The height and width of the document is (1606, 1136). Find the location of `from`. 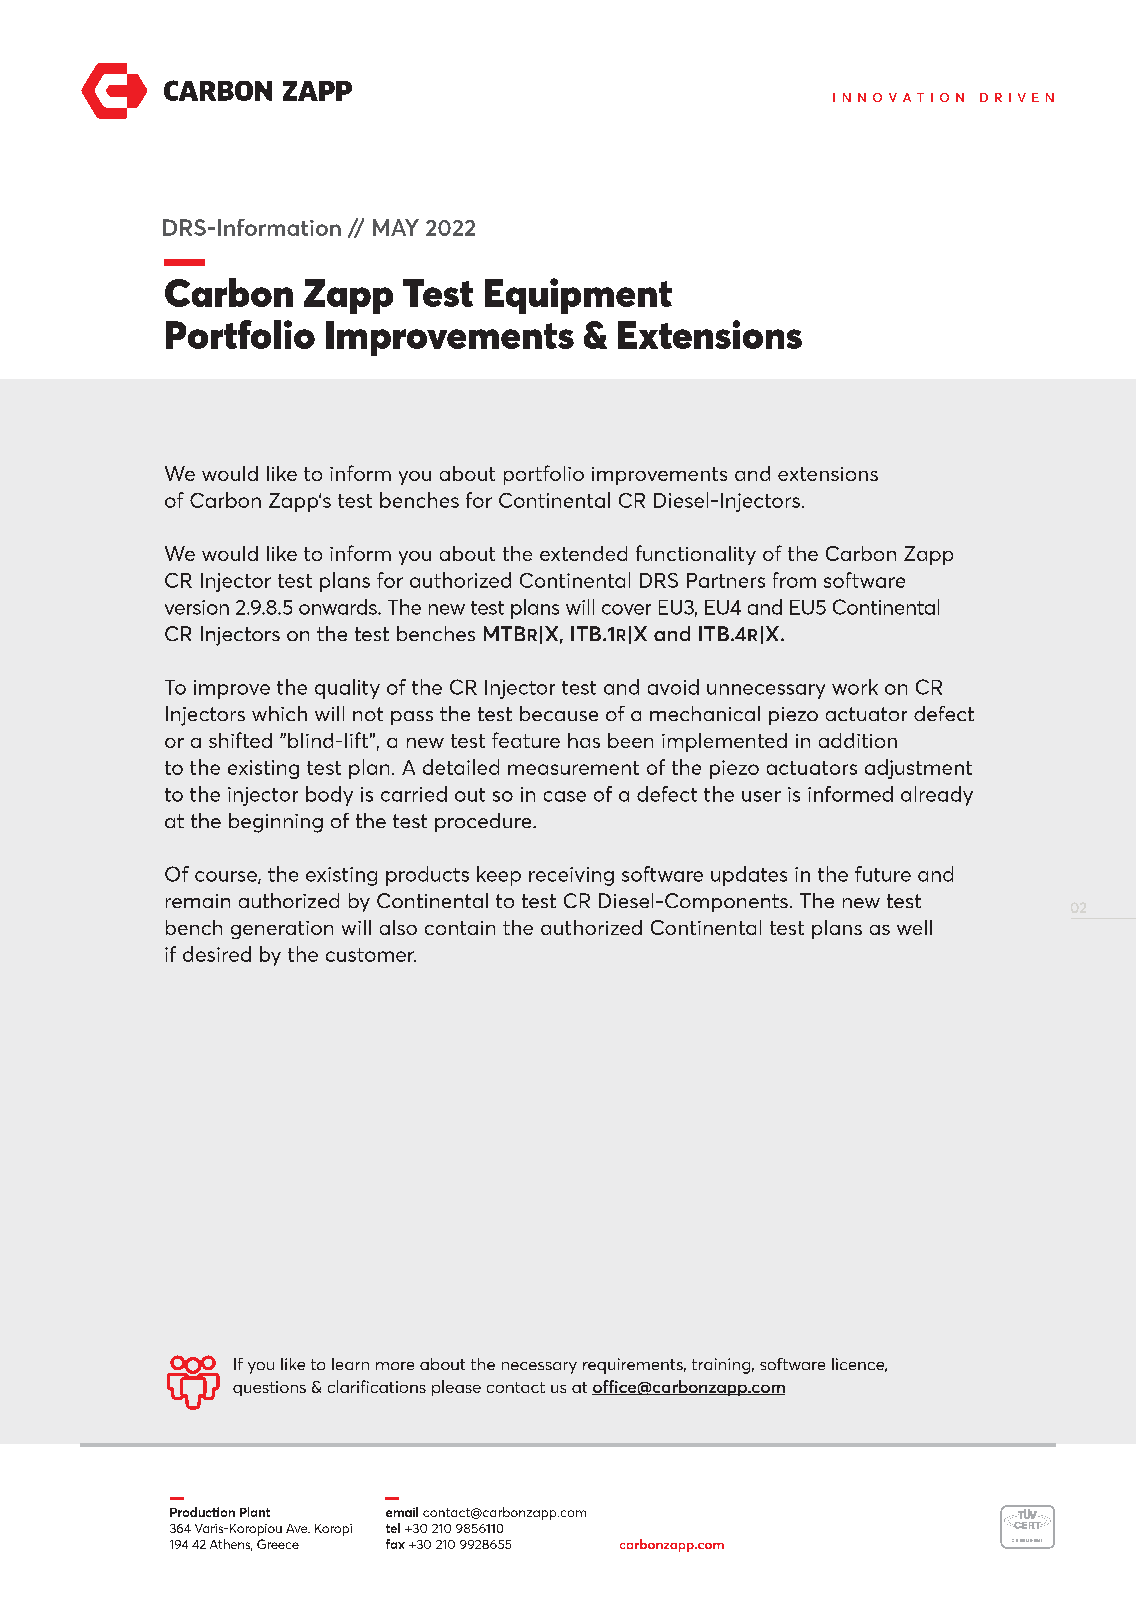

from is located at coordinates (794, 580).
